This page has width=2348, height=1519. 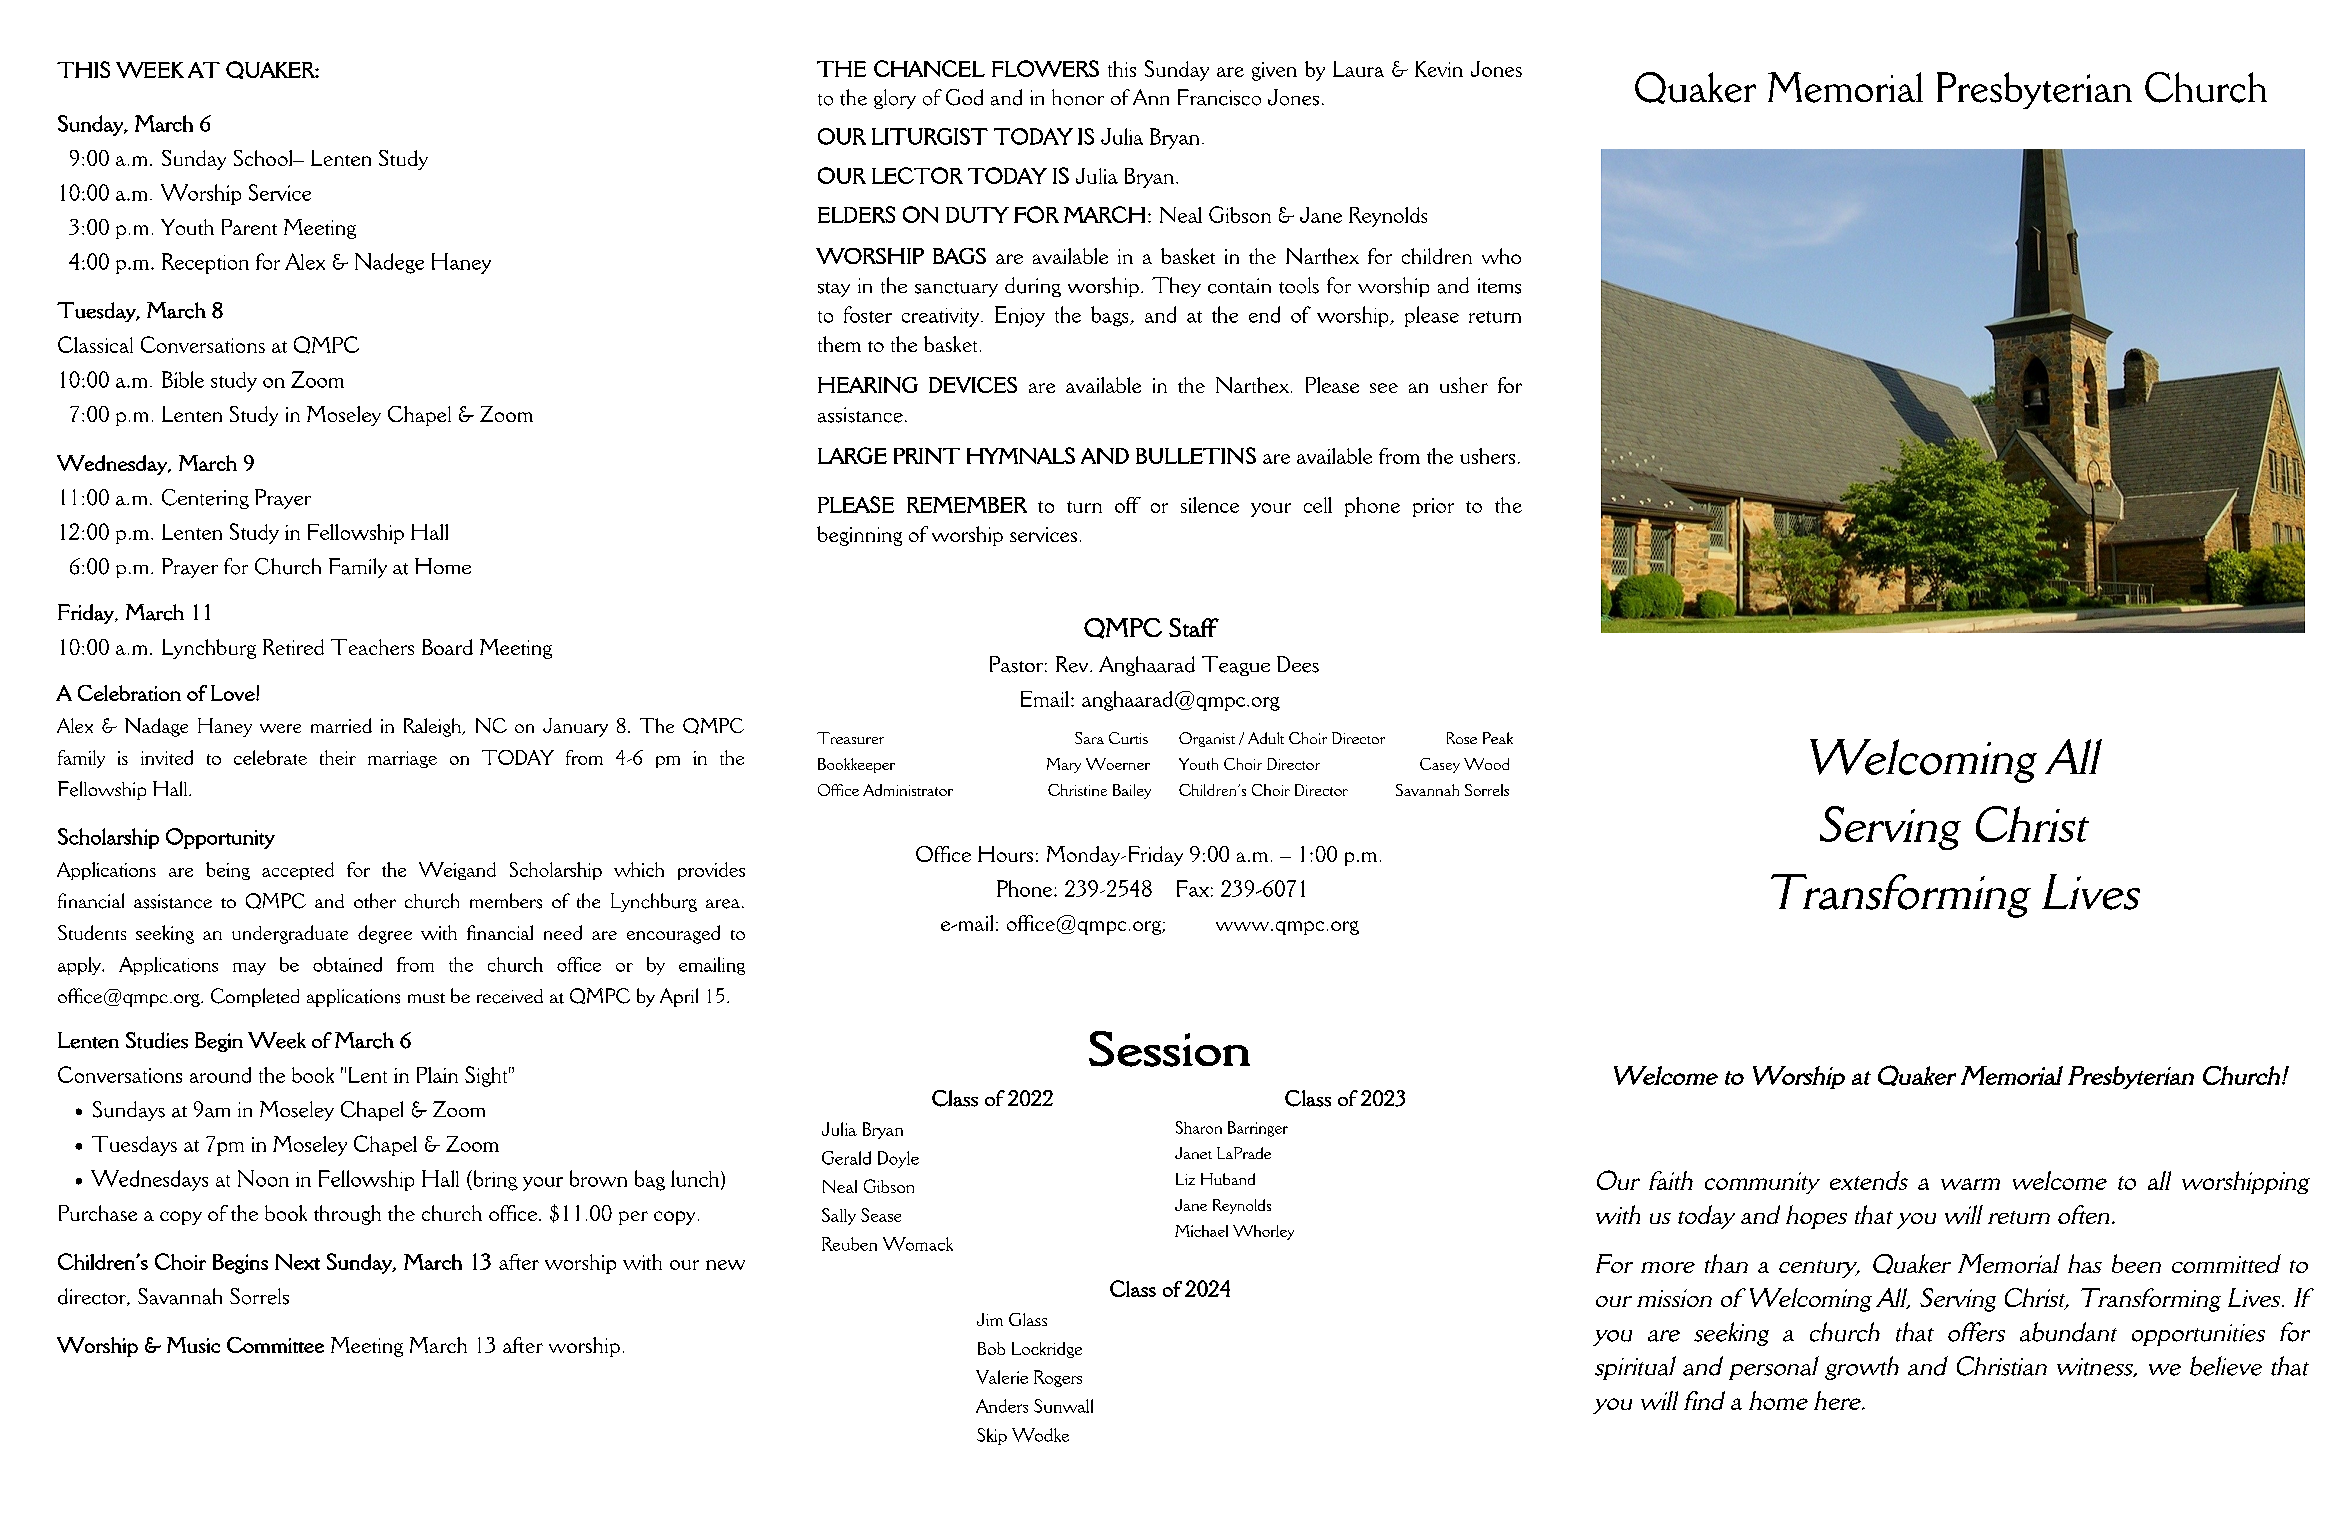 What do you see at coordinates (1058, 1378) in the page?
I see `Rogers` at bounding box center [1058, 1378].
